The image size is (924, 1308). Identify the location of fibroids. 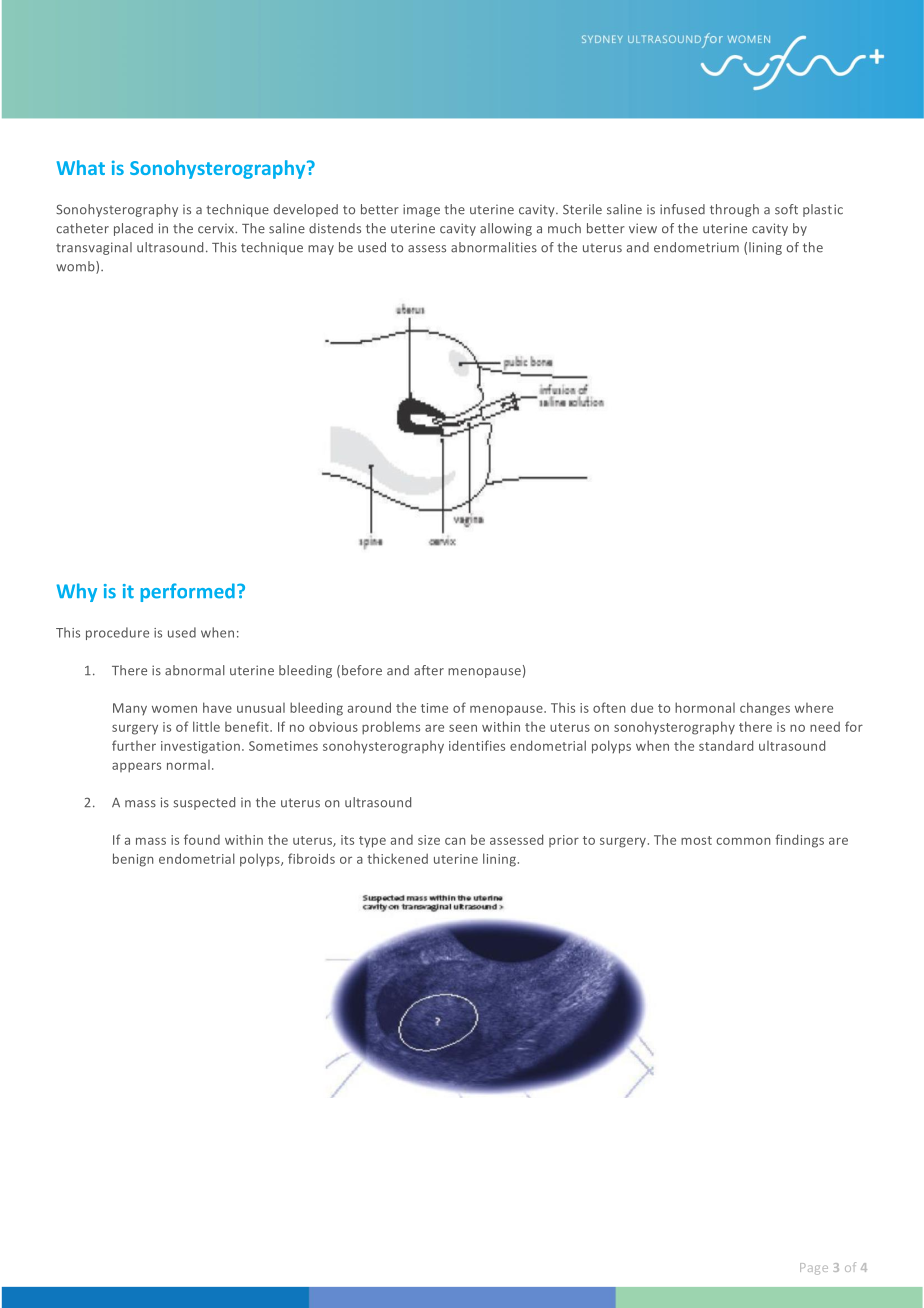
(311, 858).
